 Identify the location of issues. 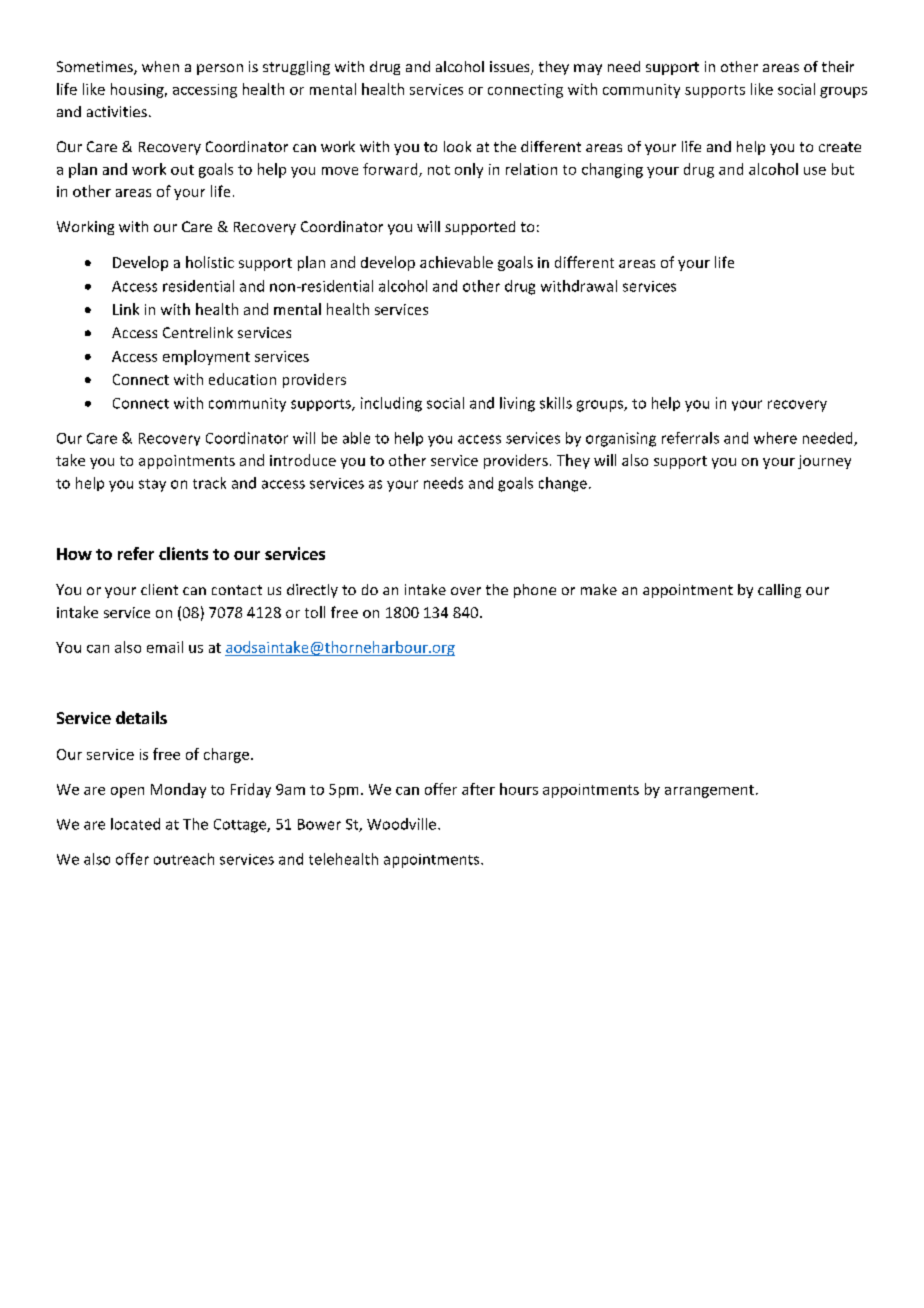
(511, 68).
